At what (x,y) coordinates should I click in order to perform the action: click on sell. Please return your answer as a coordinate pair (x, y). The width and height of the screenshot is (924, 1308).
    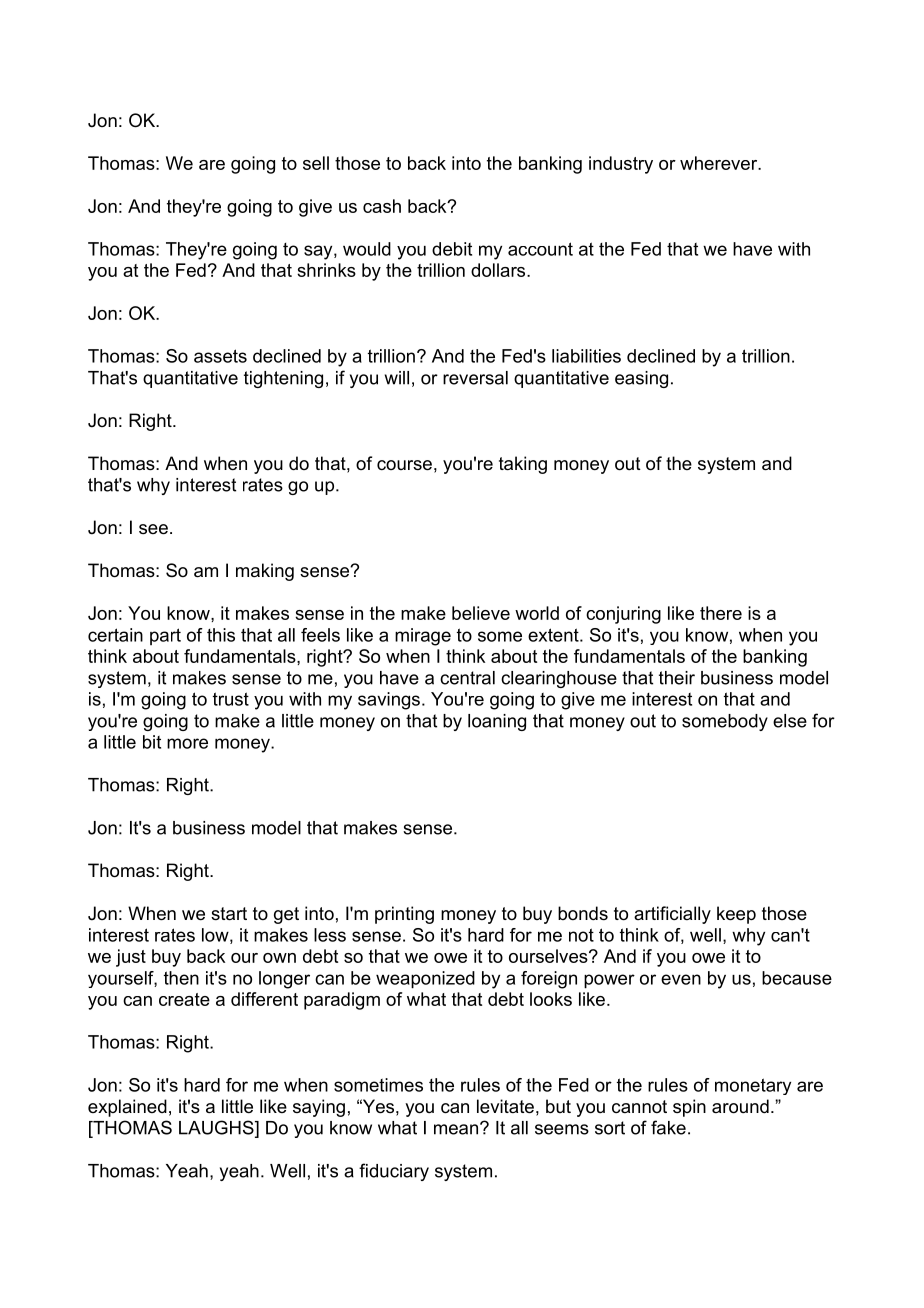
    Looking at the image, I should click on (316, 163).
